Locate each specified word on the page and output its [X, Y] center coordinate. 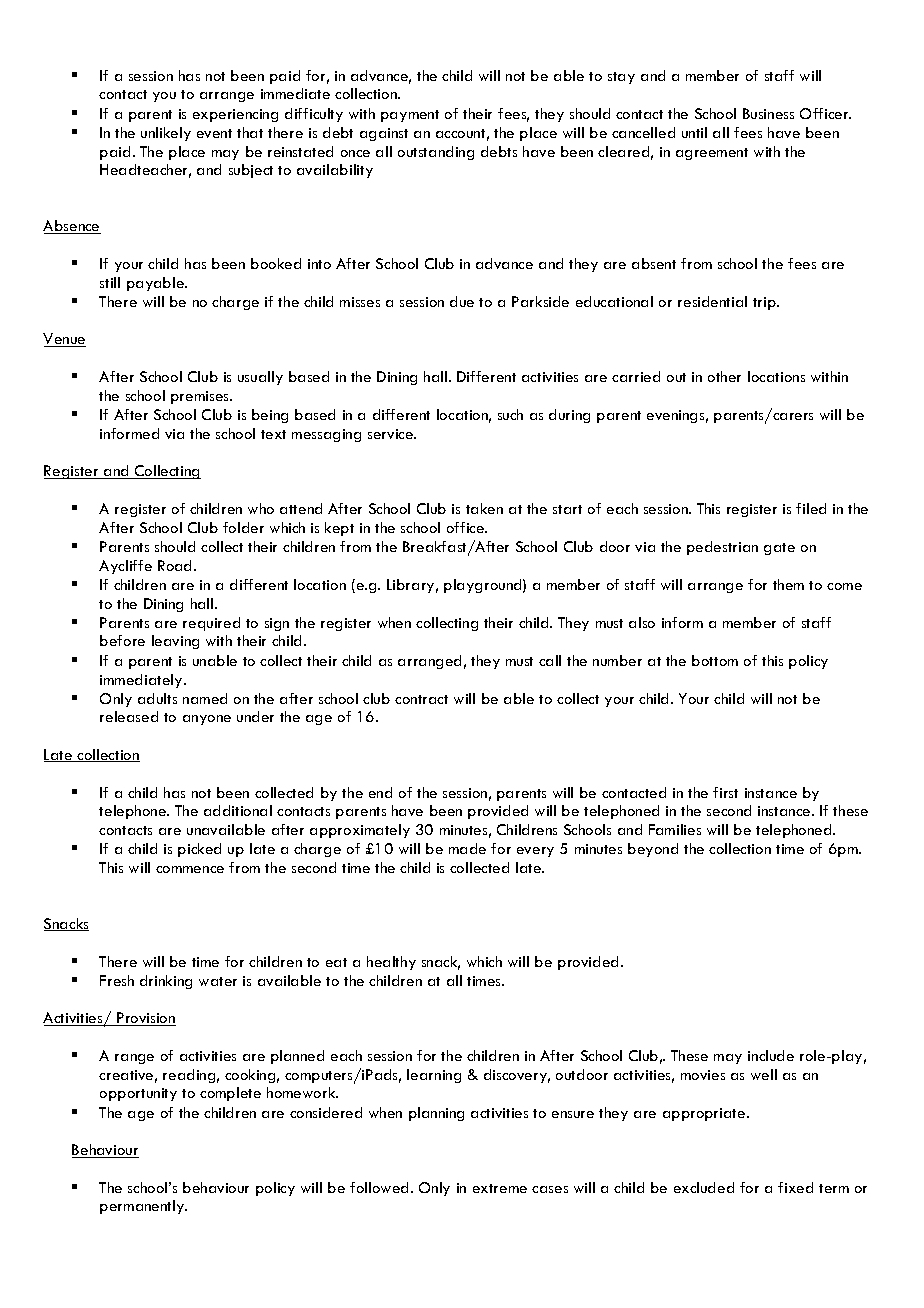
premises [201, 397]
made [467, 848]
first [725, 792]
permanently [143, 1207]
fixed [795, 1187]
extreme [500, 1188]
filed [811, 508]
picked [199, 850]
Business [768, 113]
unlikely [166, 134]
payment [410, 116]
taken [484, 508]
